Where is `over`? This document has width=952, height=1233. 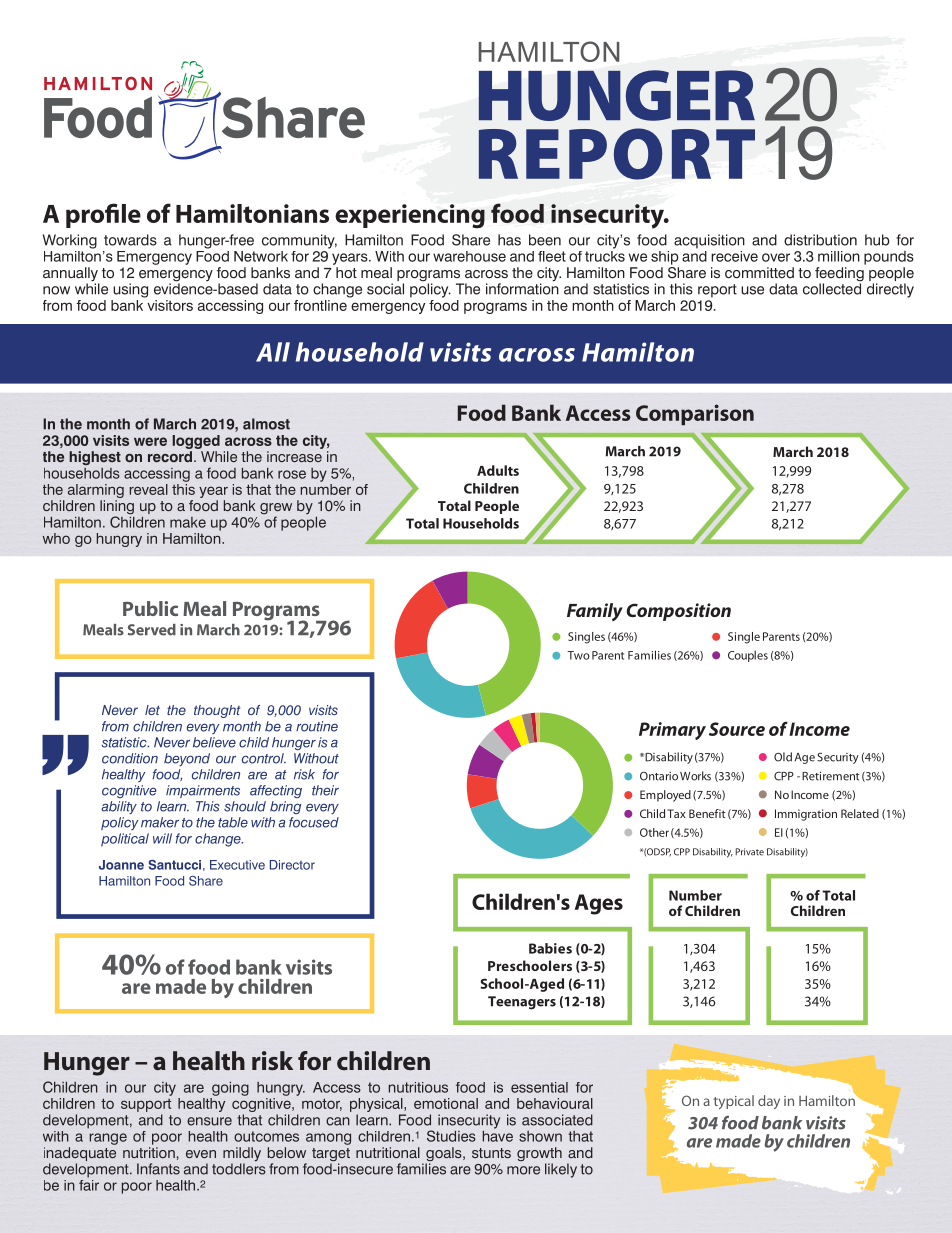 over is located at coordinates (776, 257).
